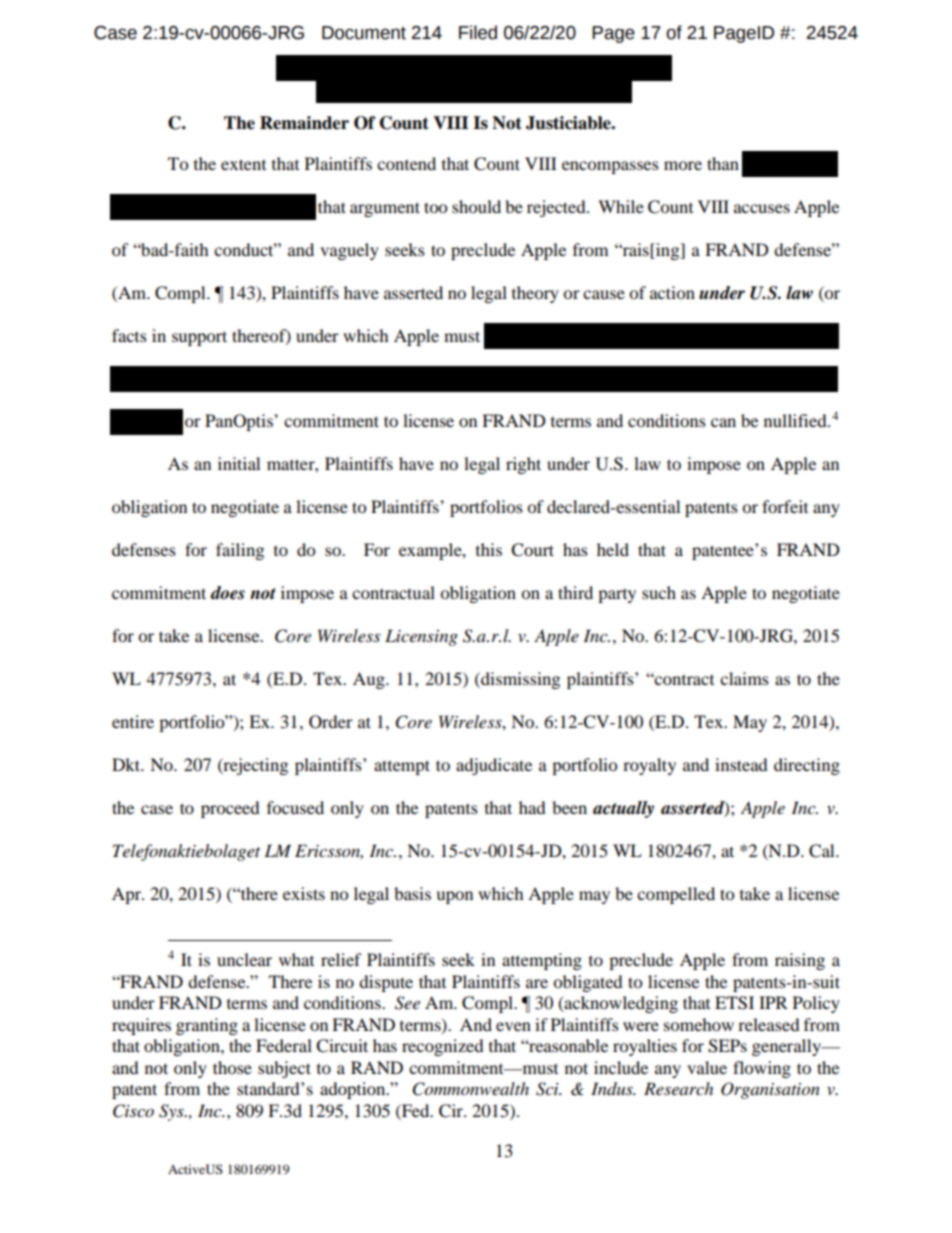 This screenshot has height=1233, width=952. I want to click on adjudicate, so click(494, 766).
